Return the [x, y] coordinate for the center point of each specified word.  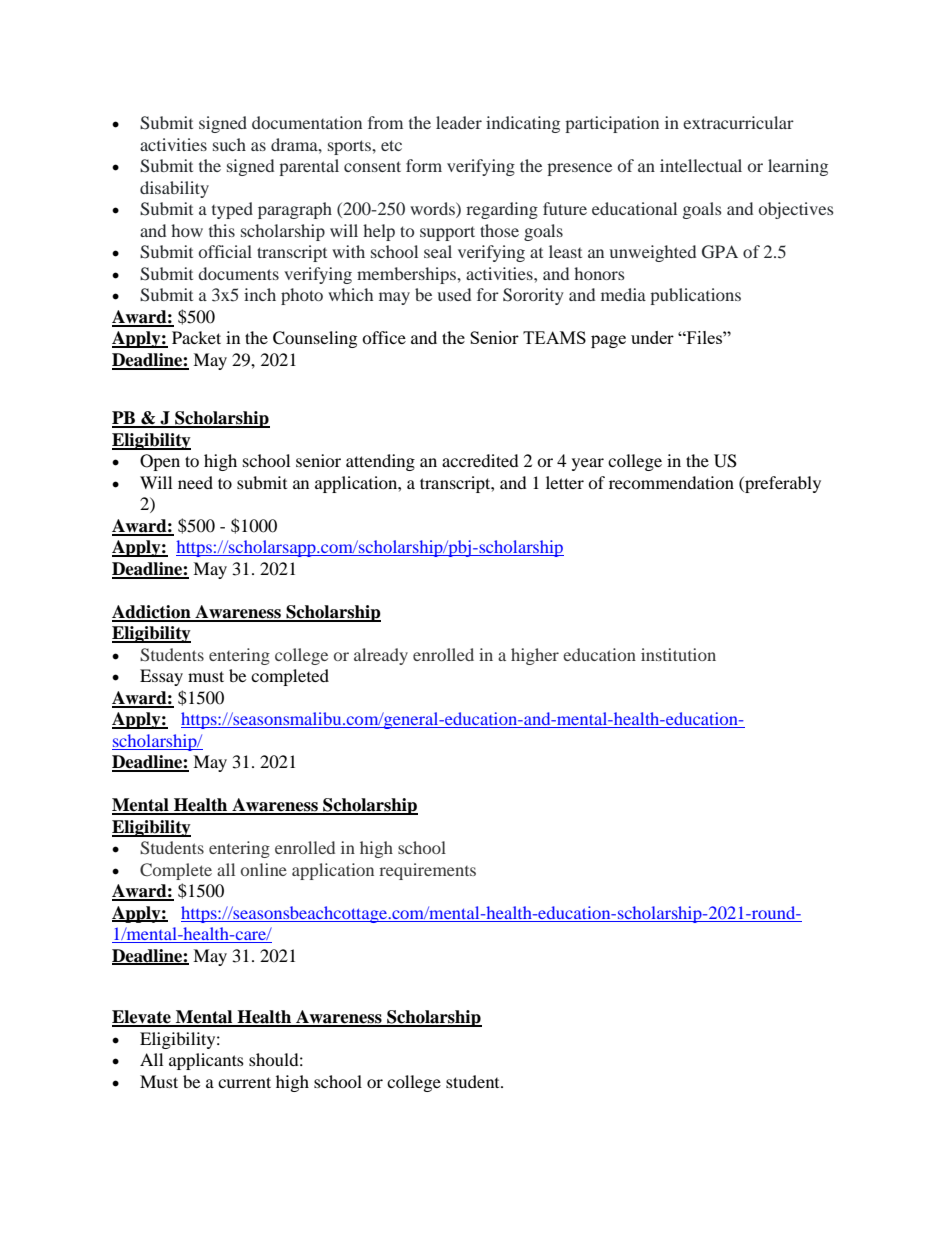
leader [459, 122]
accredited [480, 460]
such [229, 144]
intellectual [701, 165]
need [195, 482]
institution [678, 654]
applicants [206, 1061]
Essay [161, 677]
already [381, 656]
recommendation [671, 482]
